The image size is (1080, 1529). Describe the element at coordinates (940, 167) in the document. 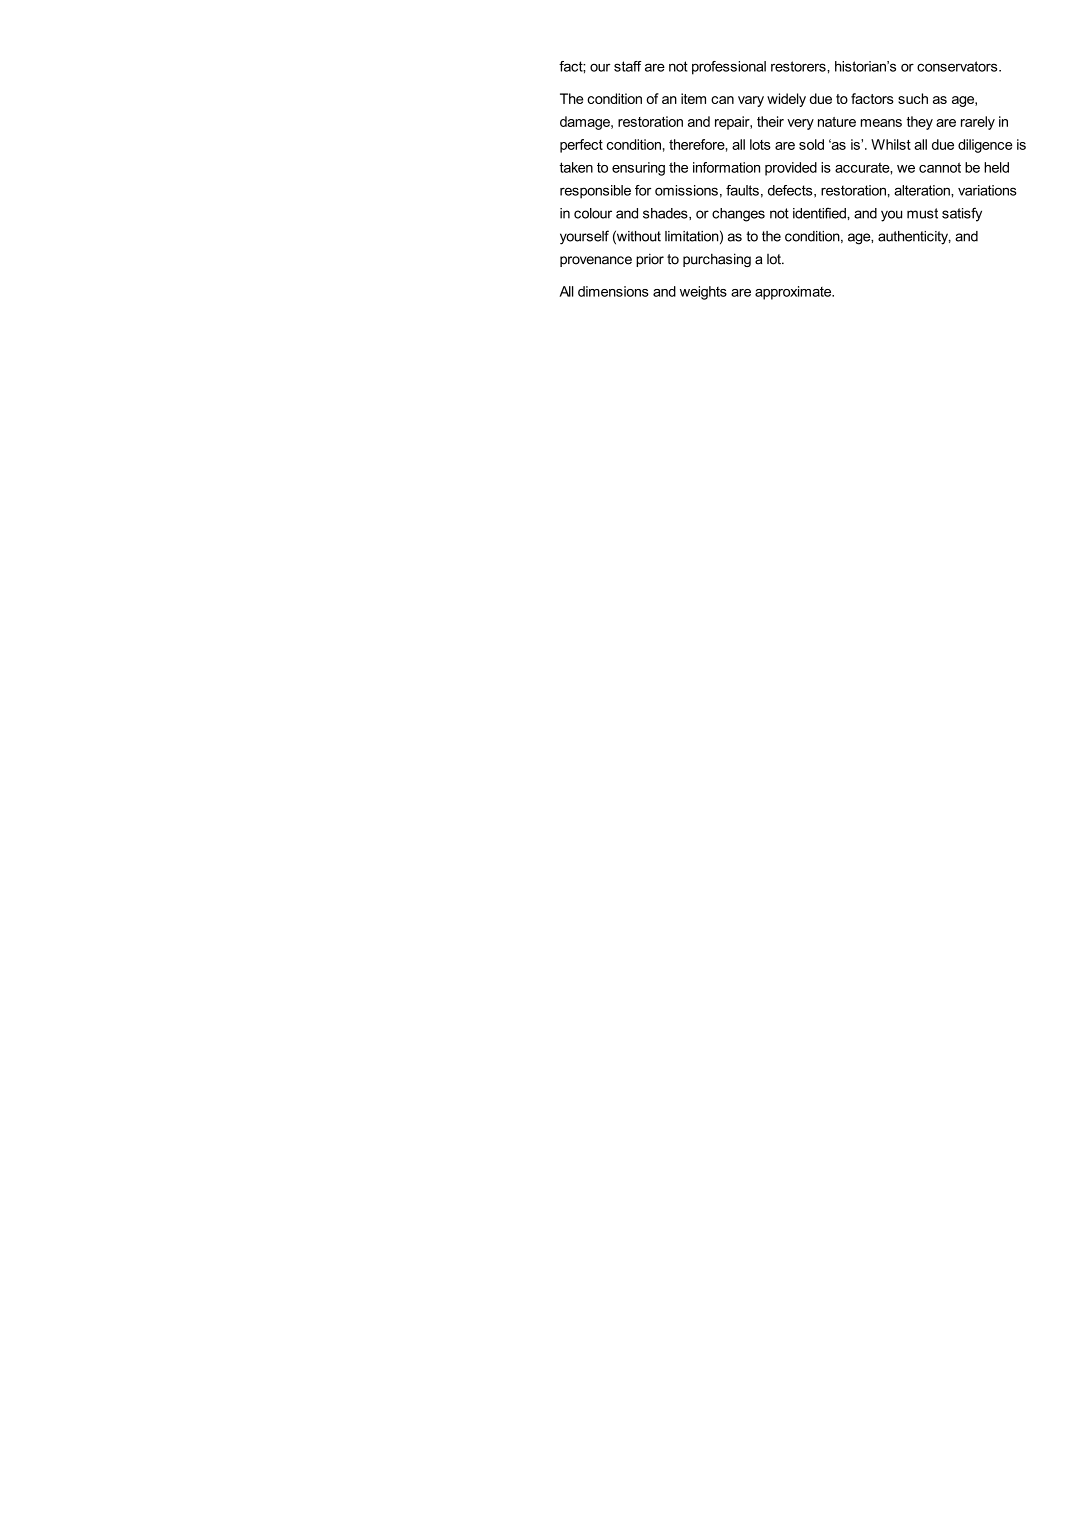

I see `cannot` at that location.
